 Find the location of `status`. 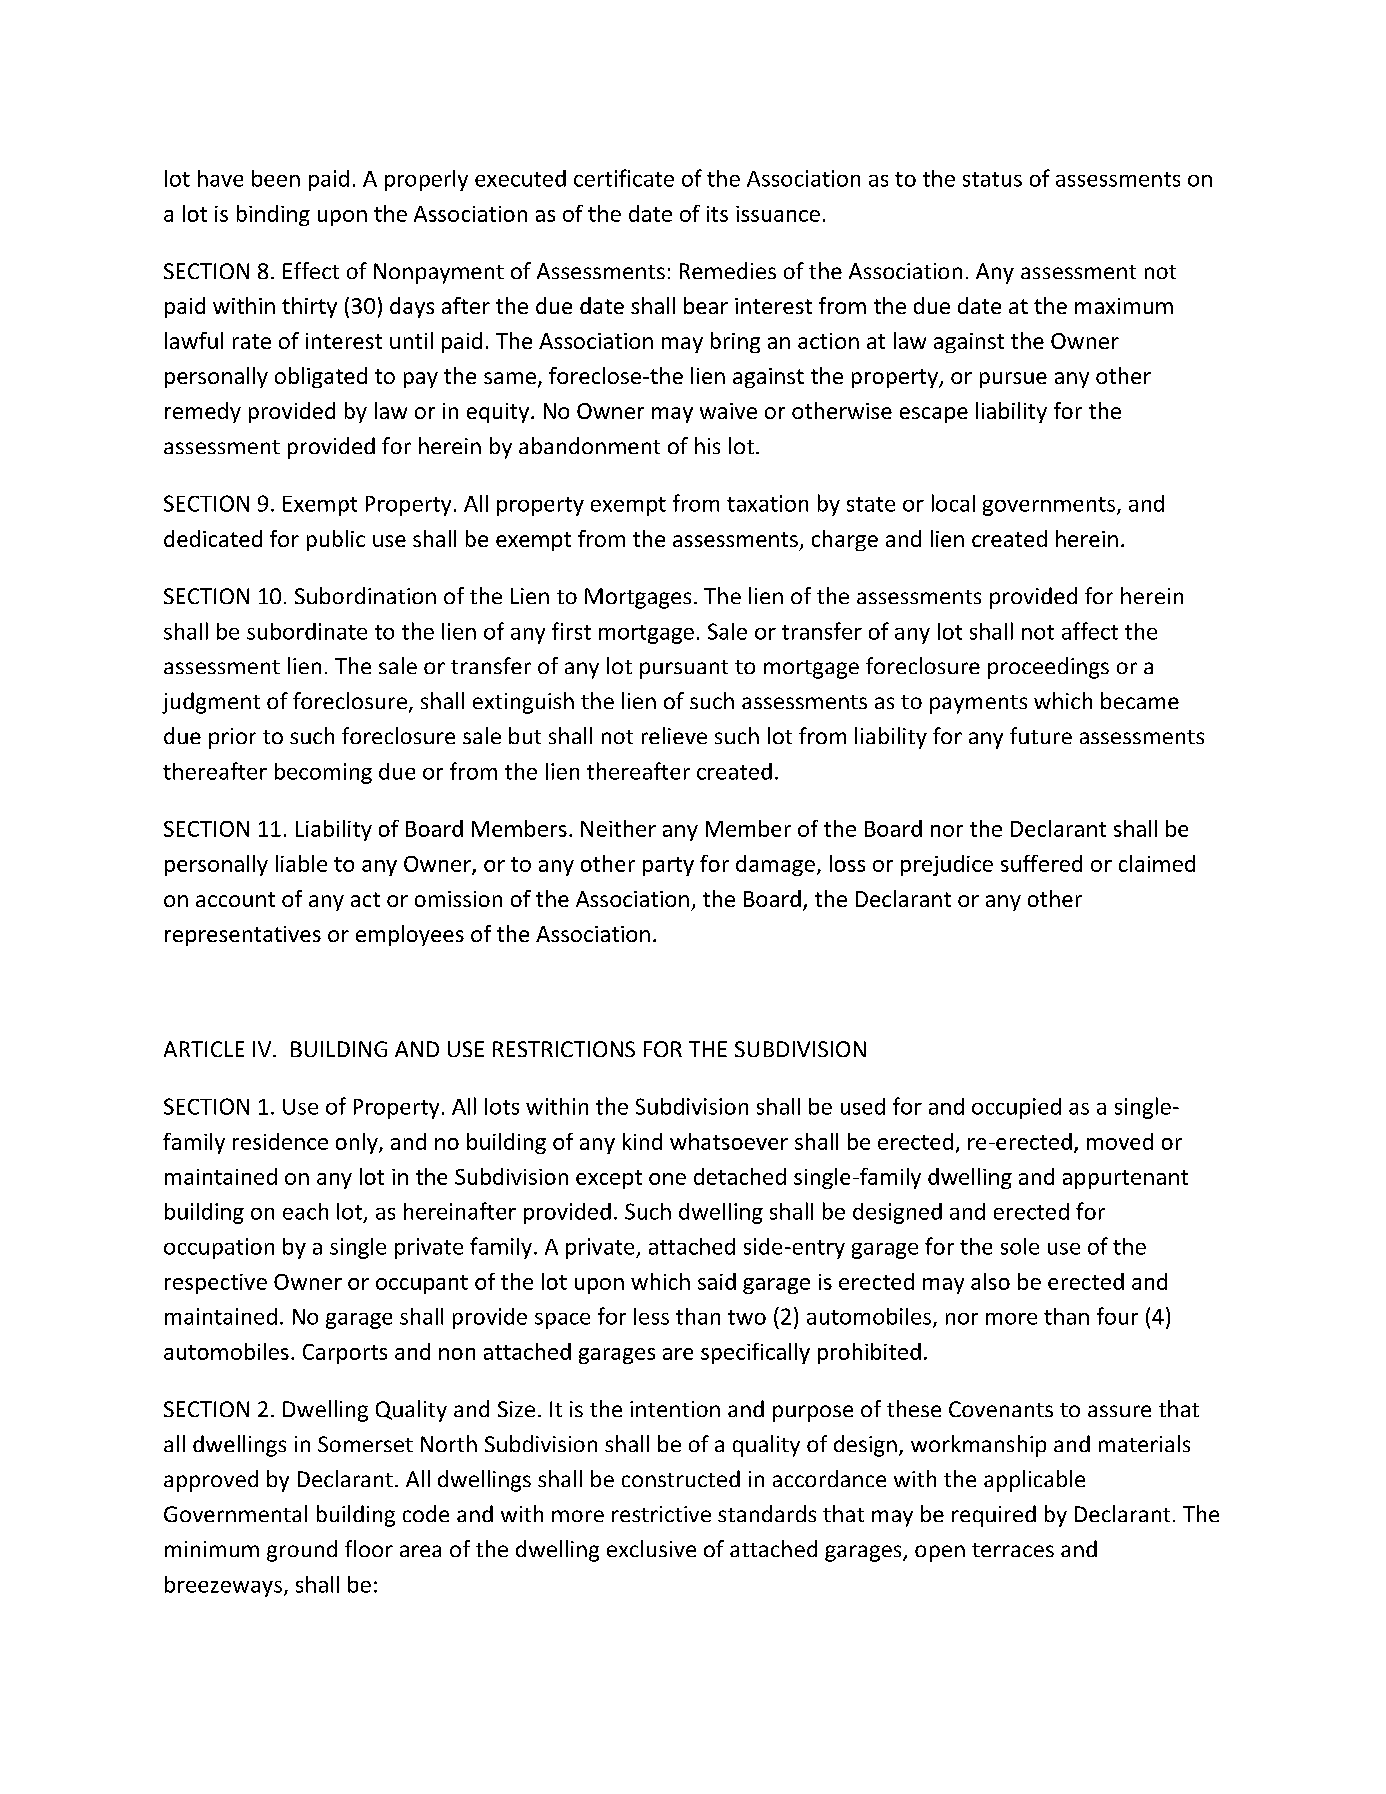

status is located at coordinates (992, 179).
